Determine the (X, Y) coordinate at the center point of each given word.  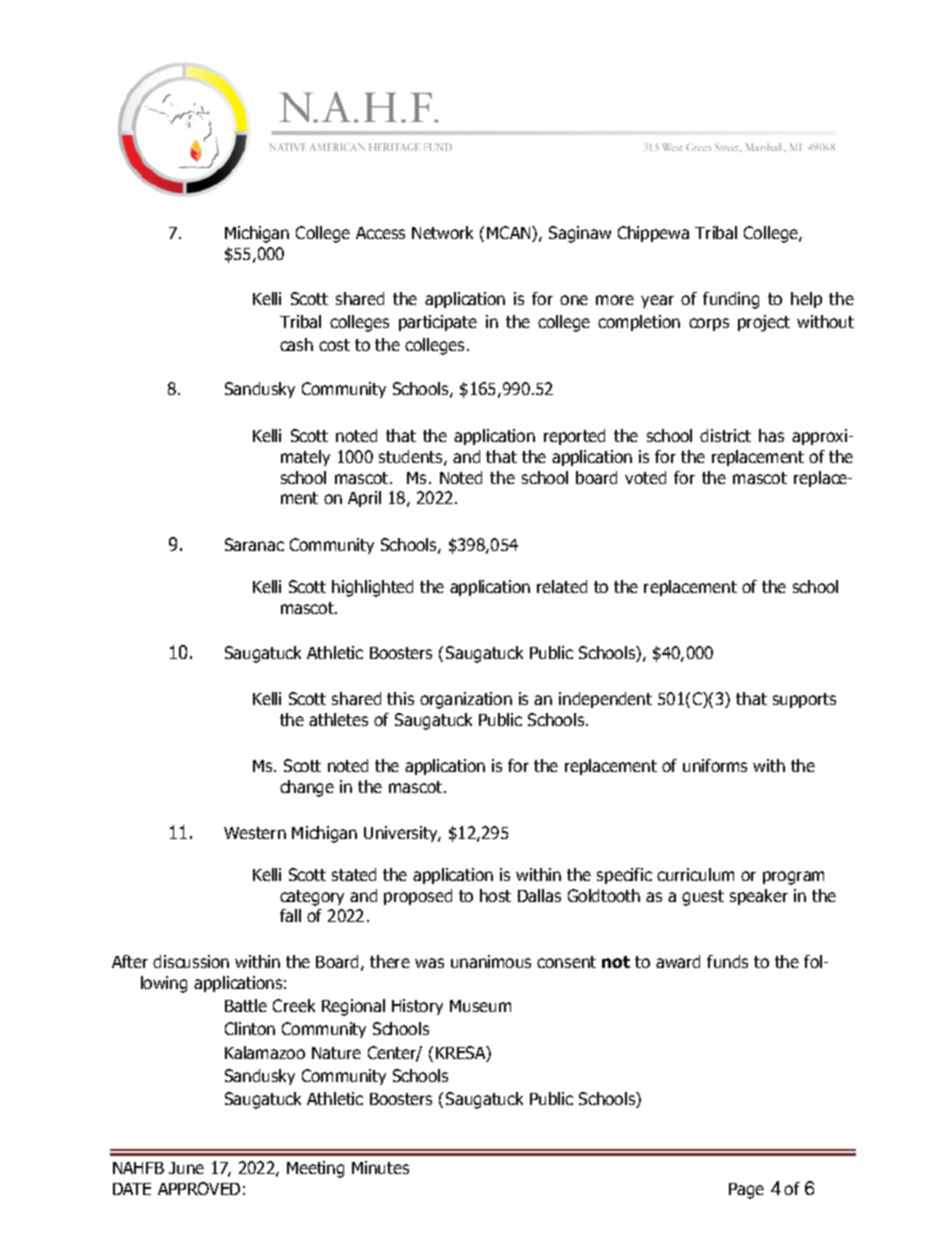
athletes (338, 719)
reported (574, 437)
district (725, 435)
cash (296, 344)
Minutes (380, 1167)
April (364, 499)
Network (442, 232)
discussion (191, 961)
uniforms (715, 765)
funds (727, 961)
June (186, 1168)
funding (731, 300)
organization (466, 700)
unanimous (491, 961)
